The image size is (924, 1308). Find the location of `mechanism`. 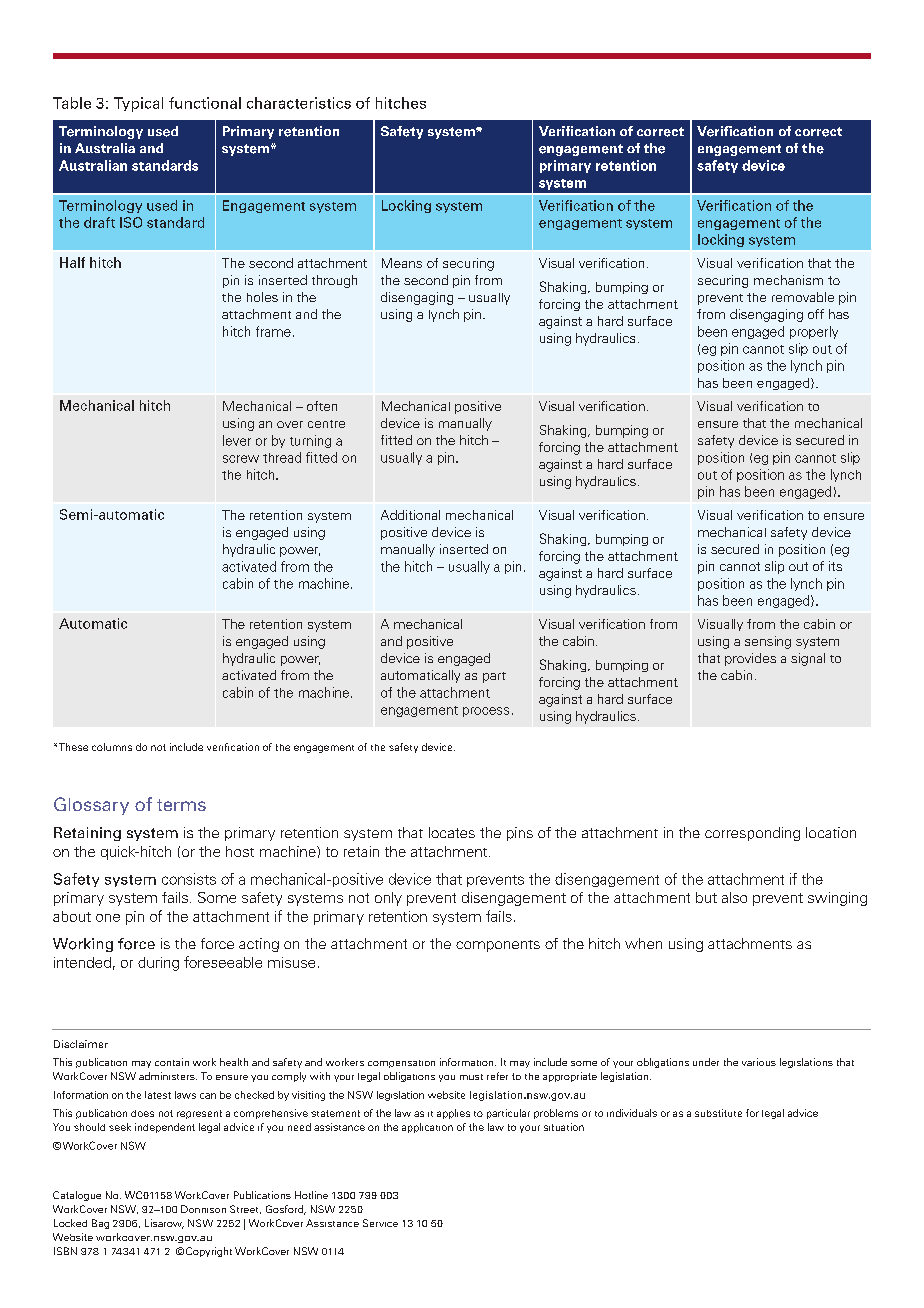

mechanism is located at coordinates (788, 280).
